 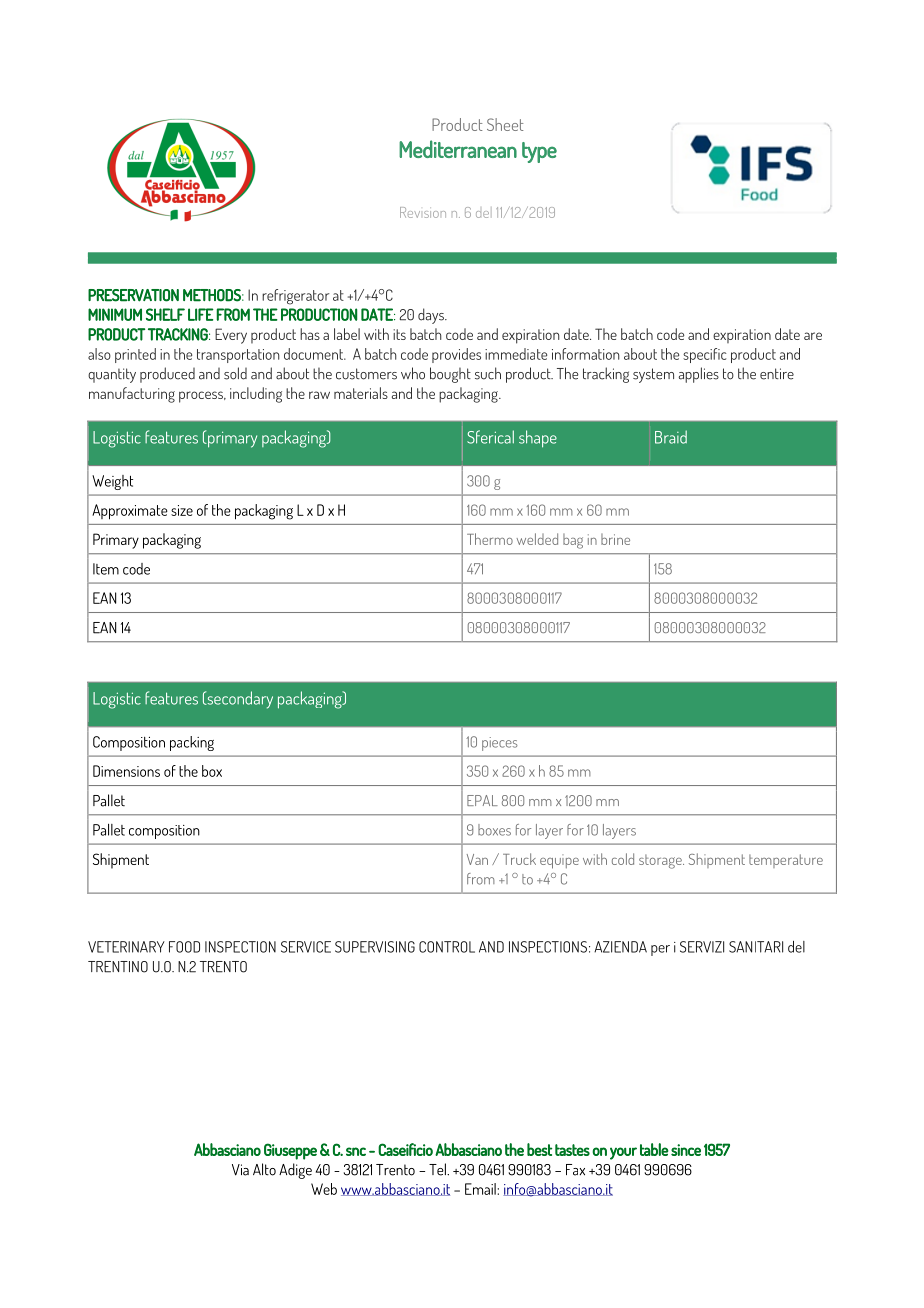 What do you see at coordinates (133, 295) in the page?
I see `PRESERVATION` at bounding box center [133, 295].
